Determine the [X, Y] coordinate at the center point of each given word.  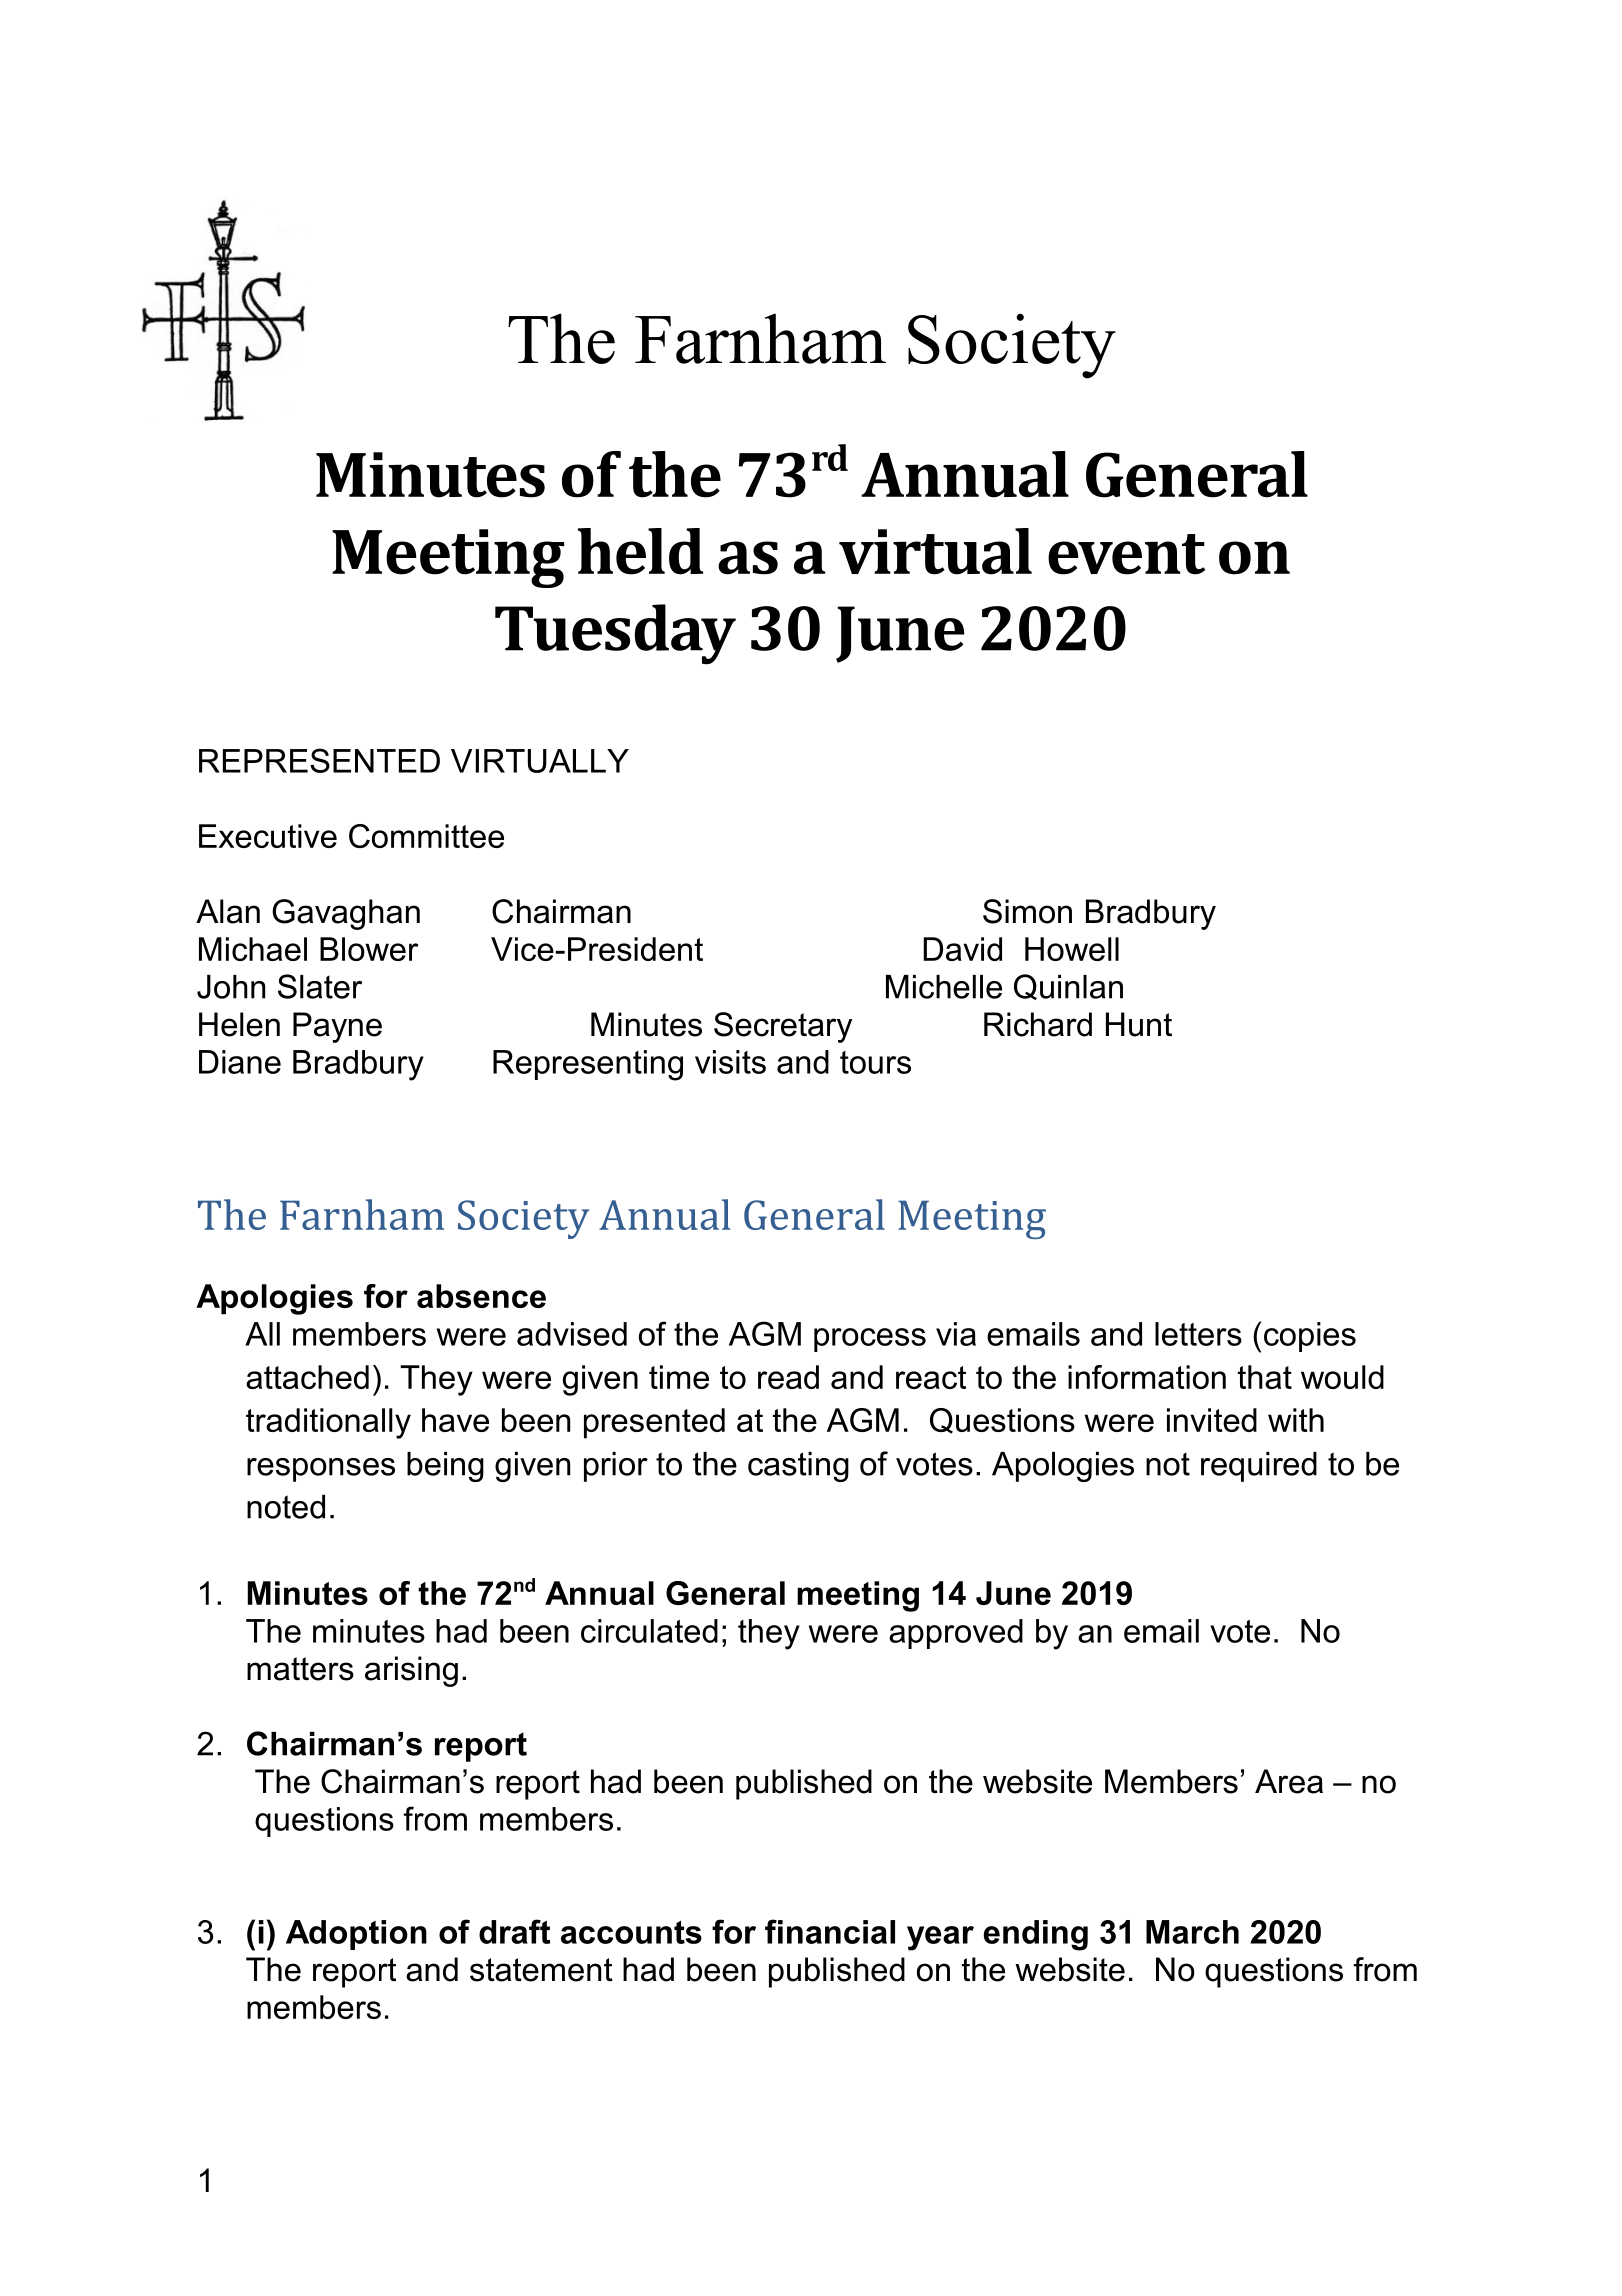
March [1192, 1932]
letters [1198, 1334]
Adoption [356, 1935]
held [640, 551]
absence [481, 1296]
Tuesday [615, 634]
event [1126, 554]
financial [830, 1931]
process [870, 1340]
